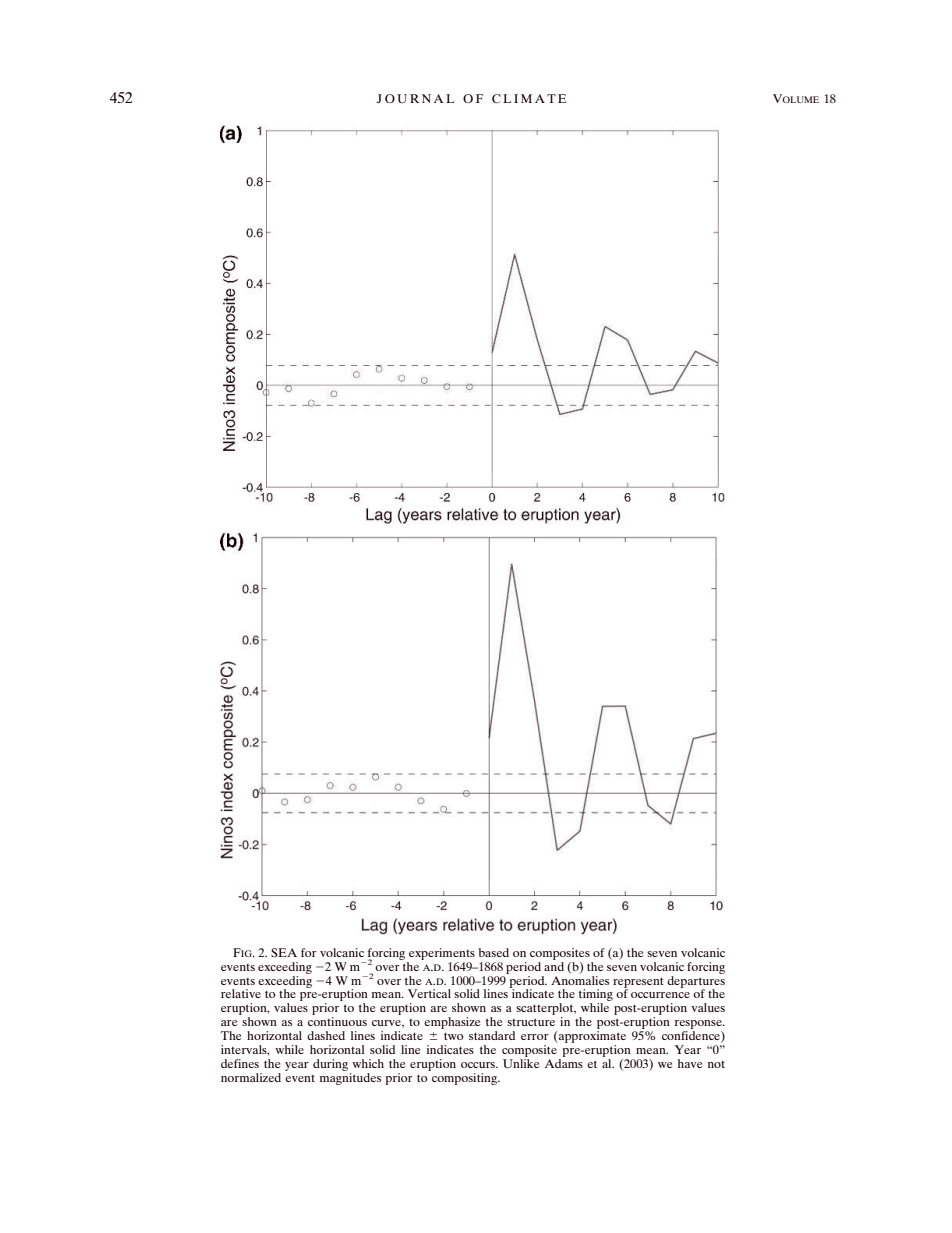 This screenshot has width=952, height=1233. I want to click on JOURNAL, so click(415, 99).
